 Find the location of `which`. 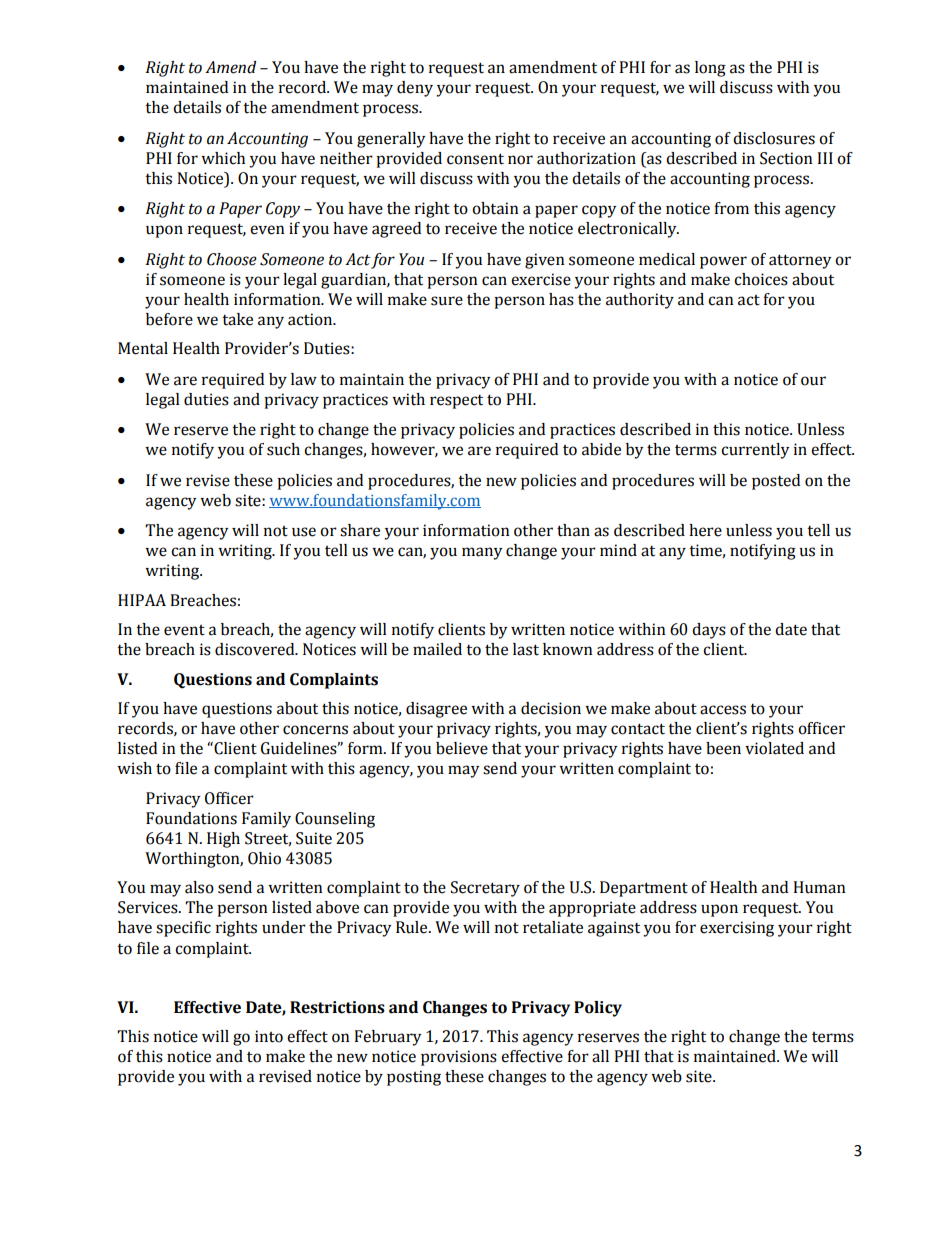

which is located at coordinates (223, 158).
